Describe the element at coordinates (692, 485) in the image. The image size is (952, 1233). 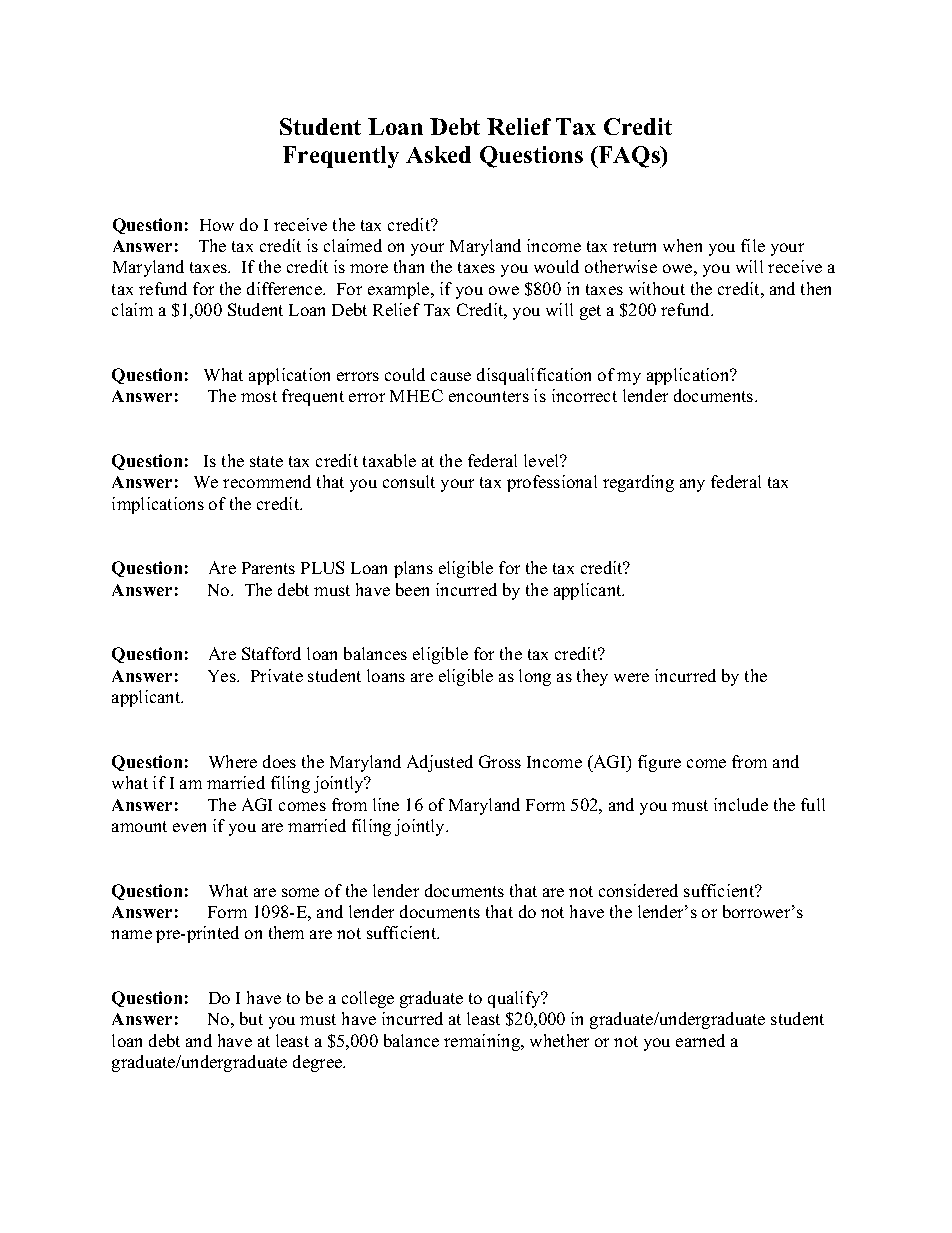
I see `any` at that location.
